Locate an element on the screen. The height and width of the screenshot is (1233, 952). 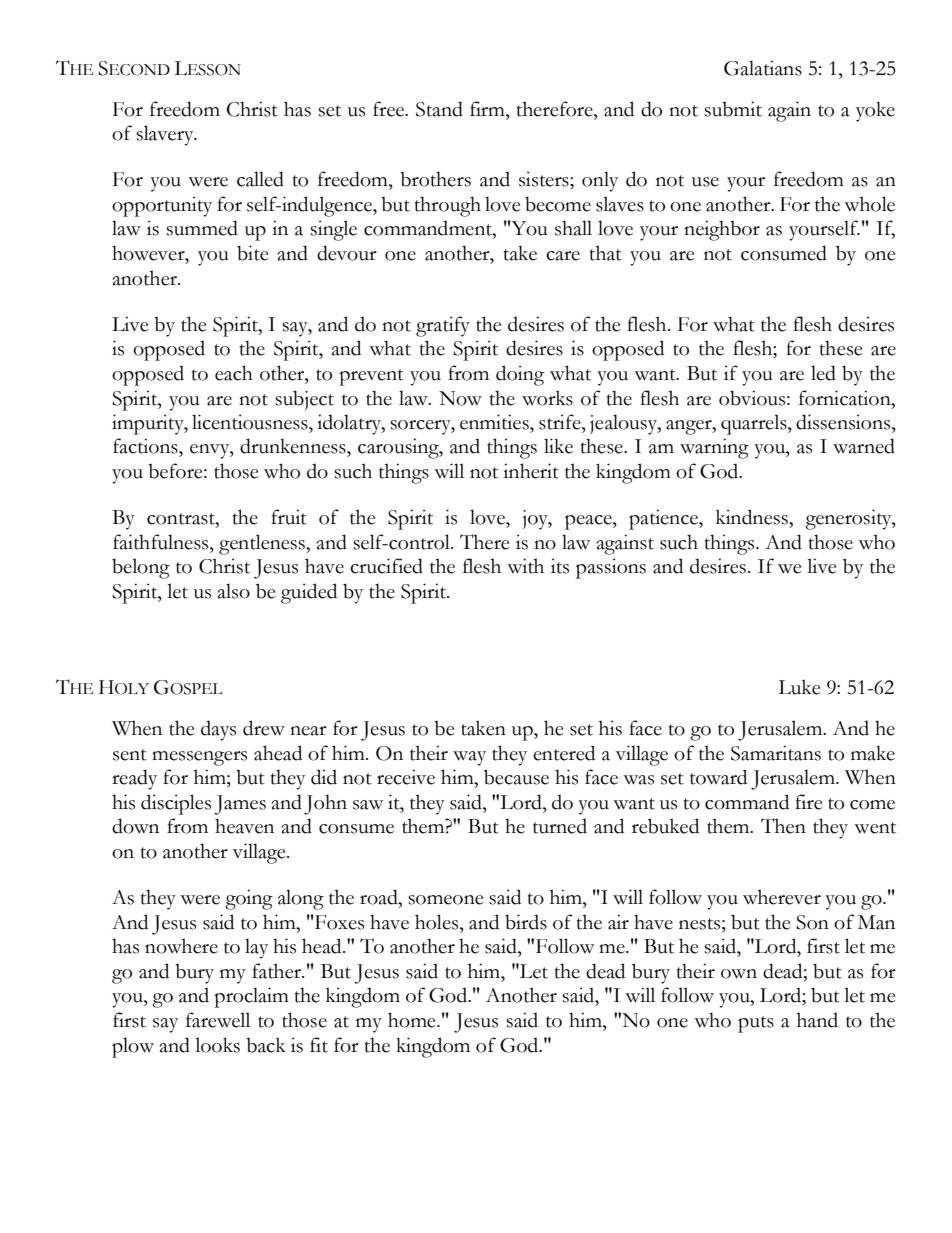
days is located at coordinates (218, 731).
